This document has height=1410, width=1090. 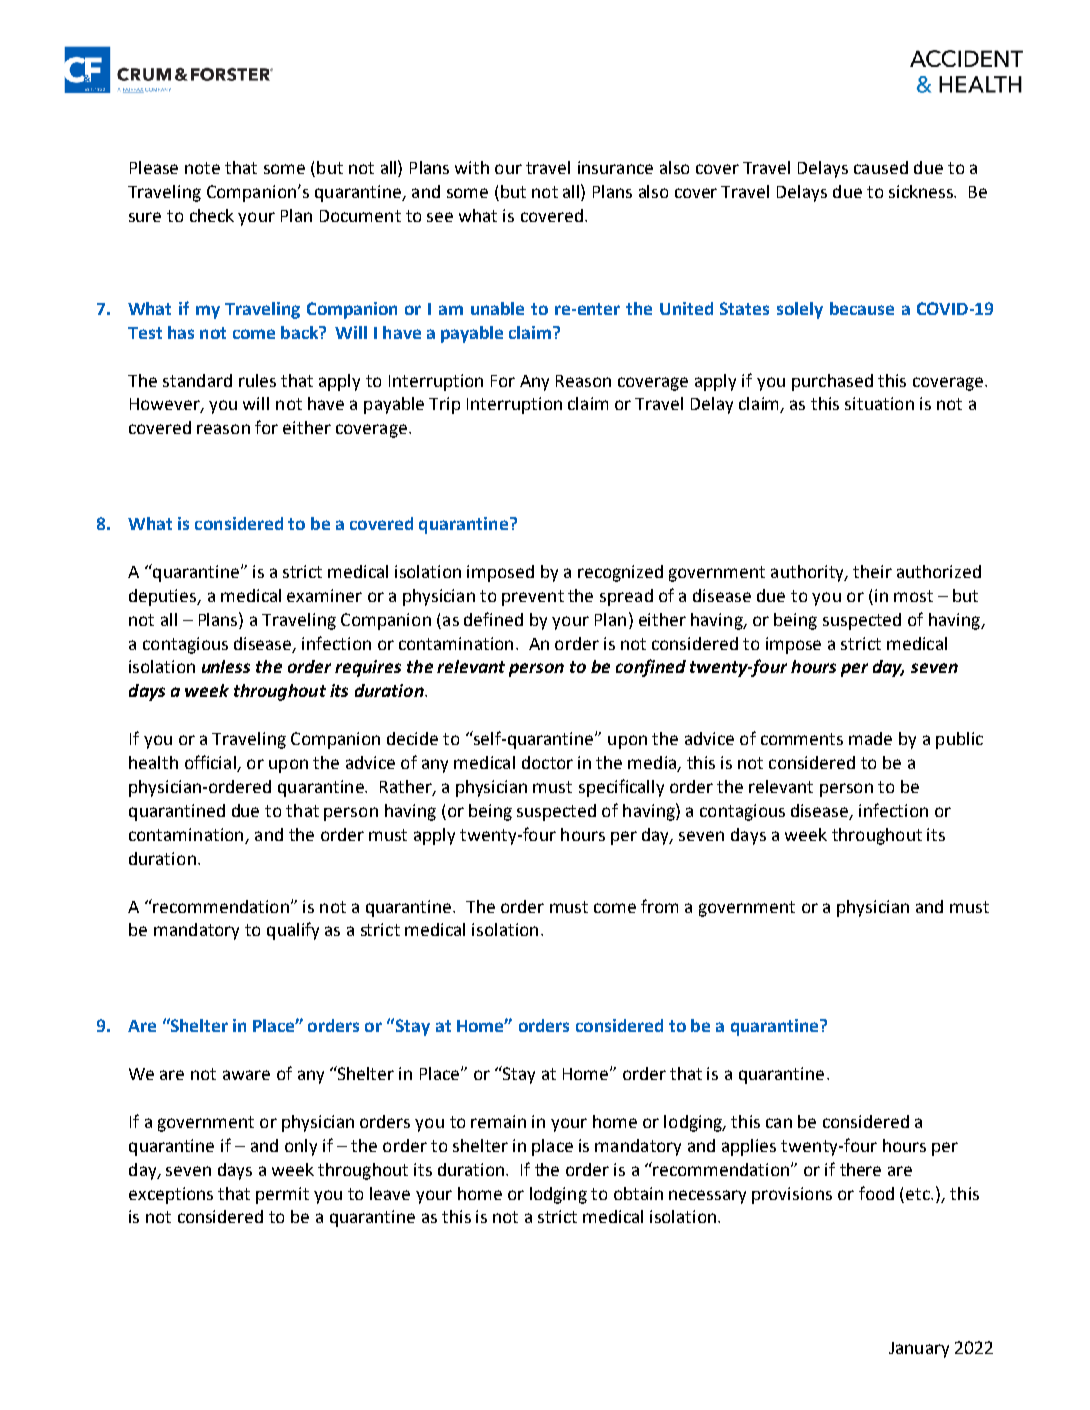 What do you see at coordinates (444, 405) in the document?
I see `Trip` at bounding box center [444, 405].
